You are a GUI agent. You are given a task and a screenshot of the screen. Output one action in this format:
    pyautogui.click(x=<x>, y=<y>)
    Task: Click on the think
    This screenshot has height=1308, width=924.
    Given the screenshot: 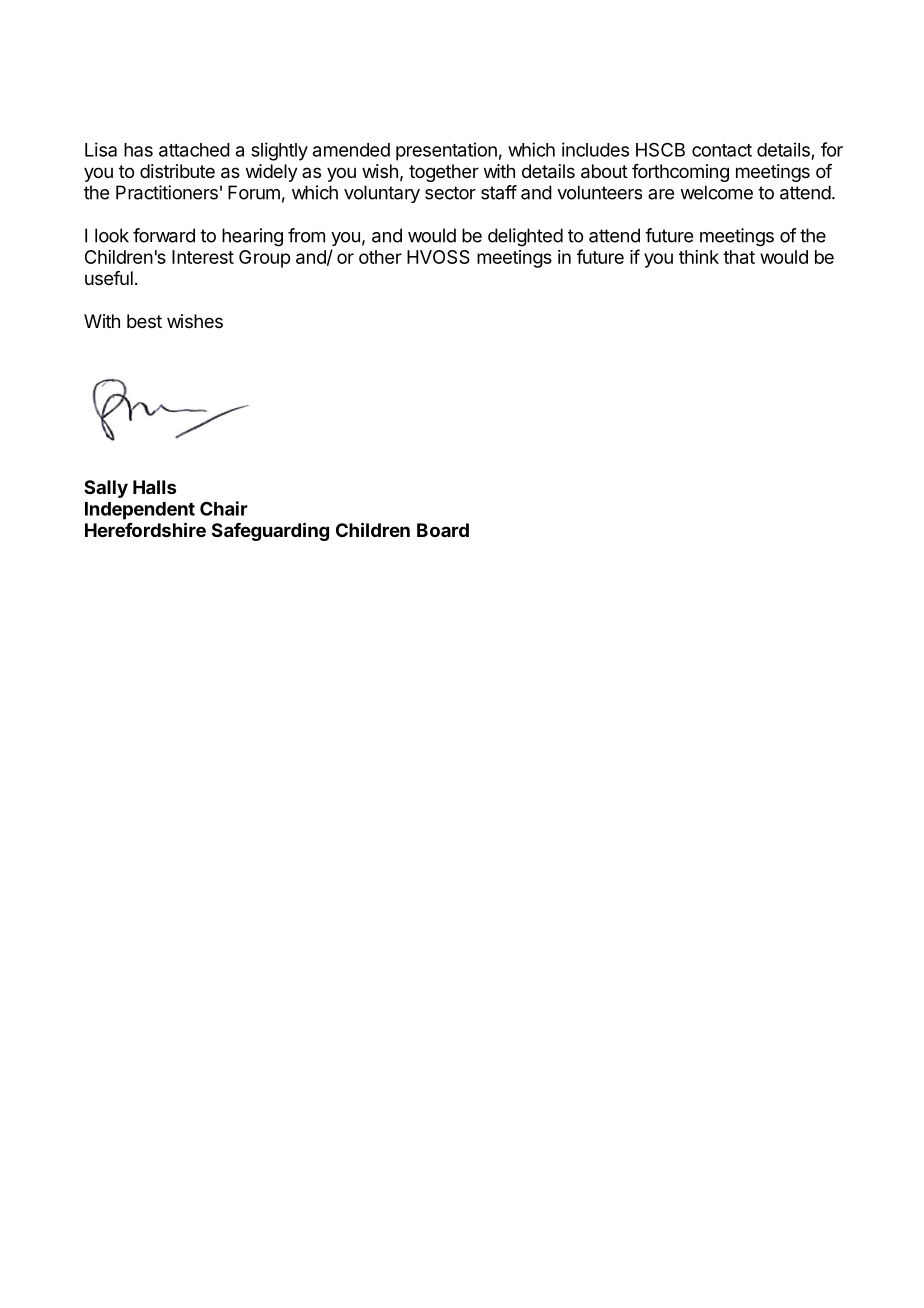 What is the action you would take?
    pyautogui.click(x=699, y=257)
